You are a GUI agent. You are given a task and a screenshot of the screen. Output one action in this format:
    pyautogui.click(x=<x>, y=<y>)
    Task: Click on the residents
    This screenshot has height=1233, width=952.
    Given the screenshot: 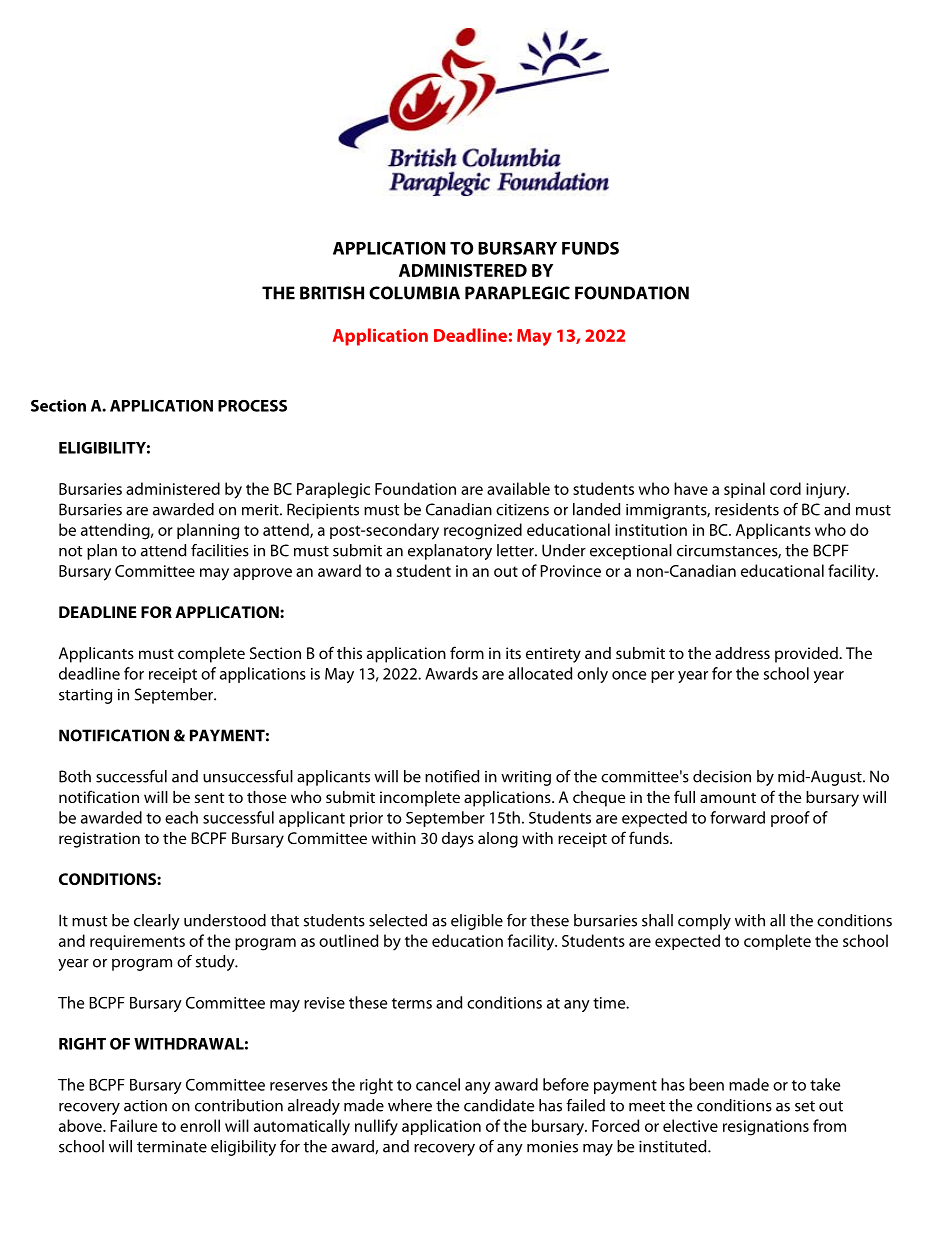 What is the action you would take?
    pyautogui.click(x=747, y=509)
